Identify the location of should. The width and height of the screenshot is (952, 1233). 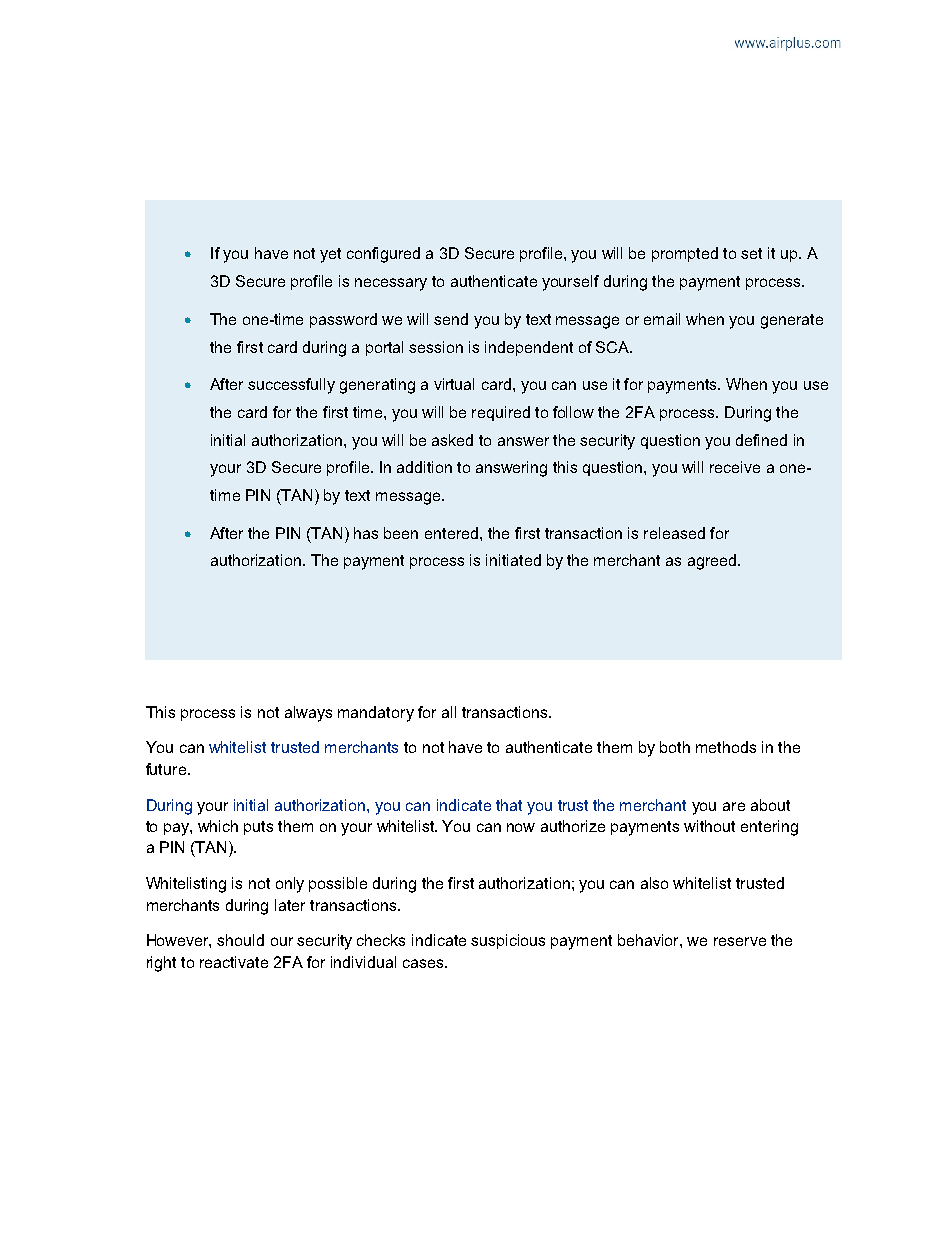
(240, 940).
